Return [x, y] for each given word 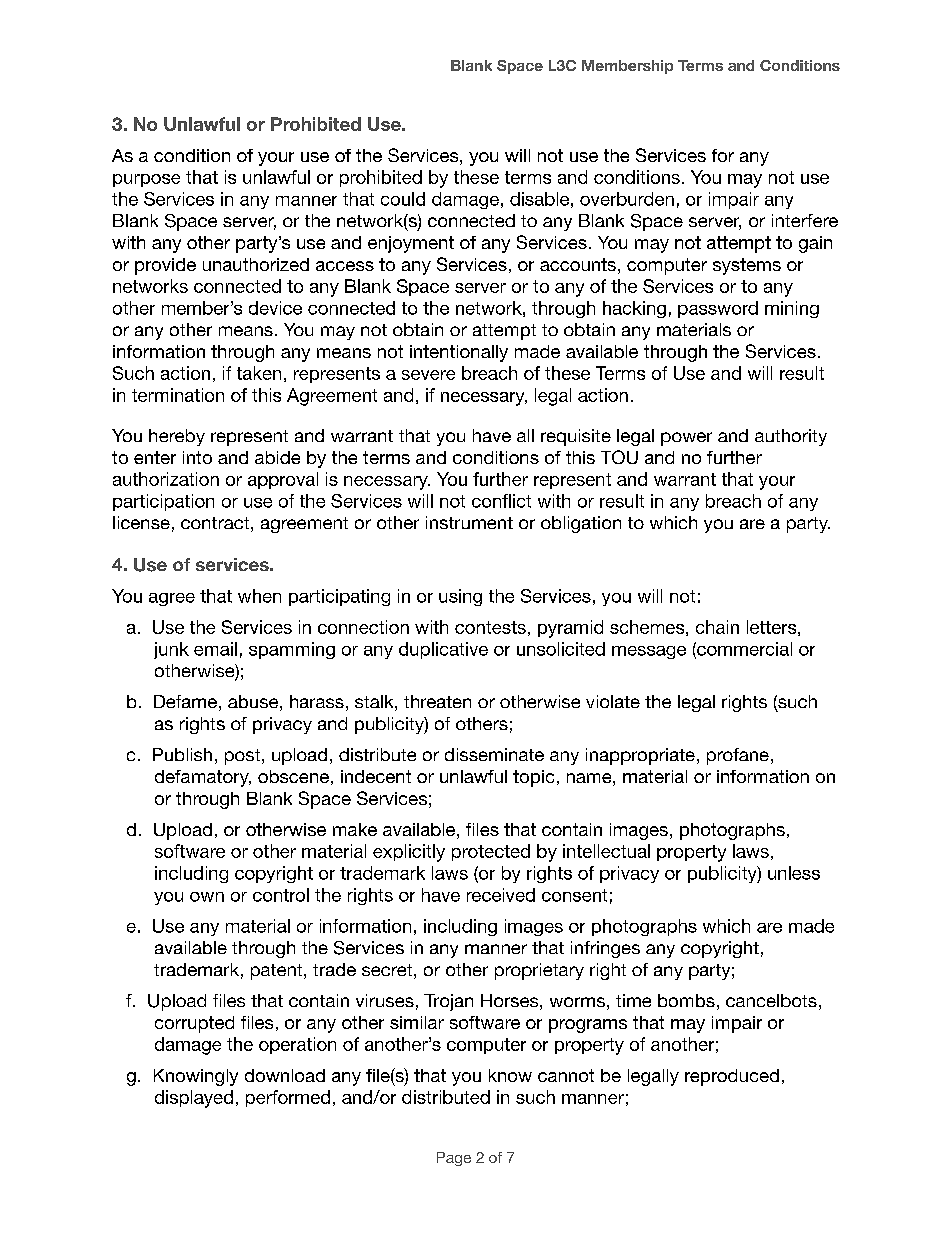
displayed [194, 1099]
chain [717, 627]
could [403, 199]
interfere [805, 220]
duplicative [443, 650]
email [215, 649]
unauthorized [256, 264]
